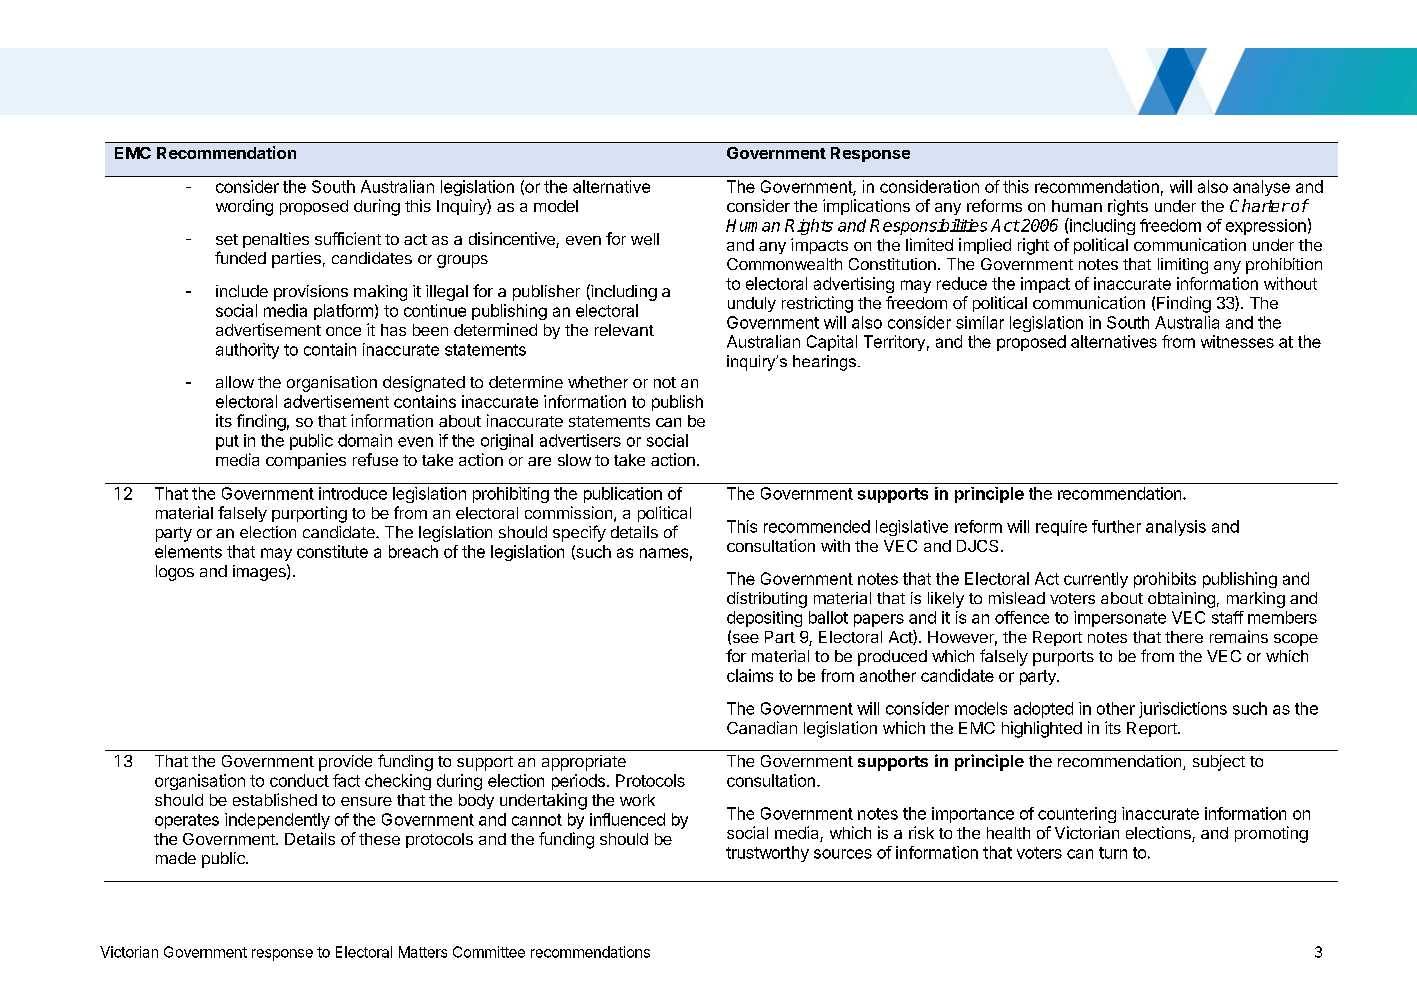 This image has width=1417, height=1003. What do you see at coordinates (767, 600) in the image?
I see `distributing` at bounding box center [767, 600].
